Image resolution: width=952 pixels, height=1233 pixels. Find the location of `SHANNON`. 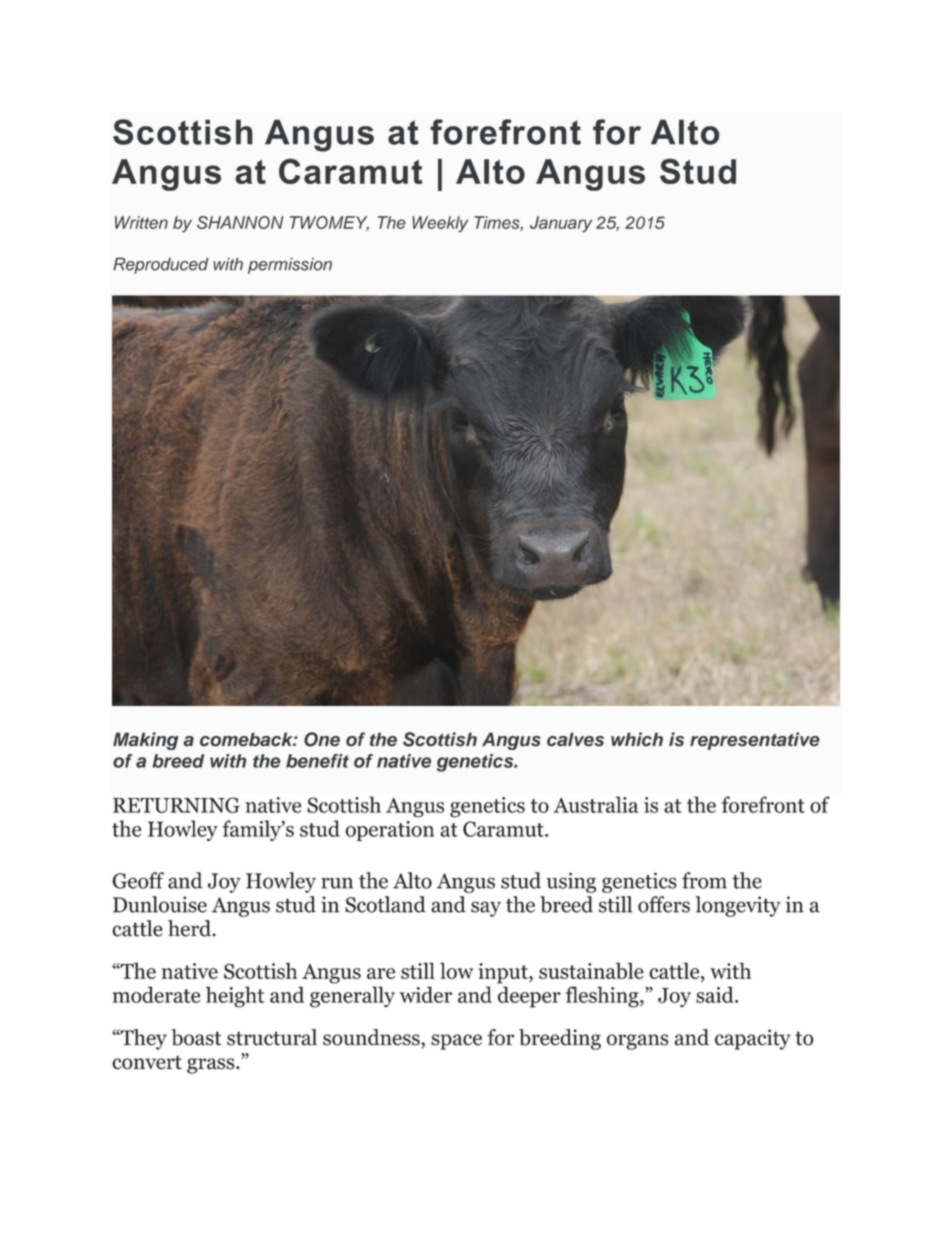

SHANNON is located at coordinates (240, 222).
